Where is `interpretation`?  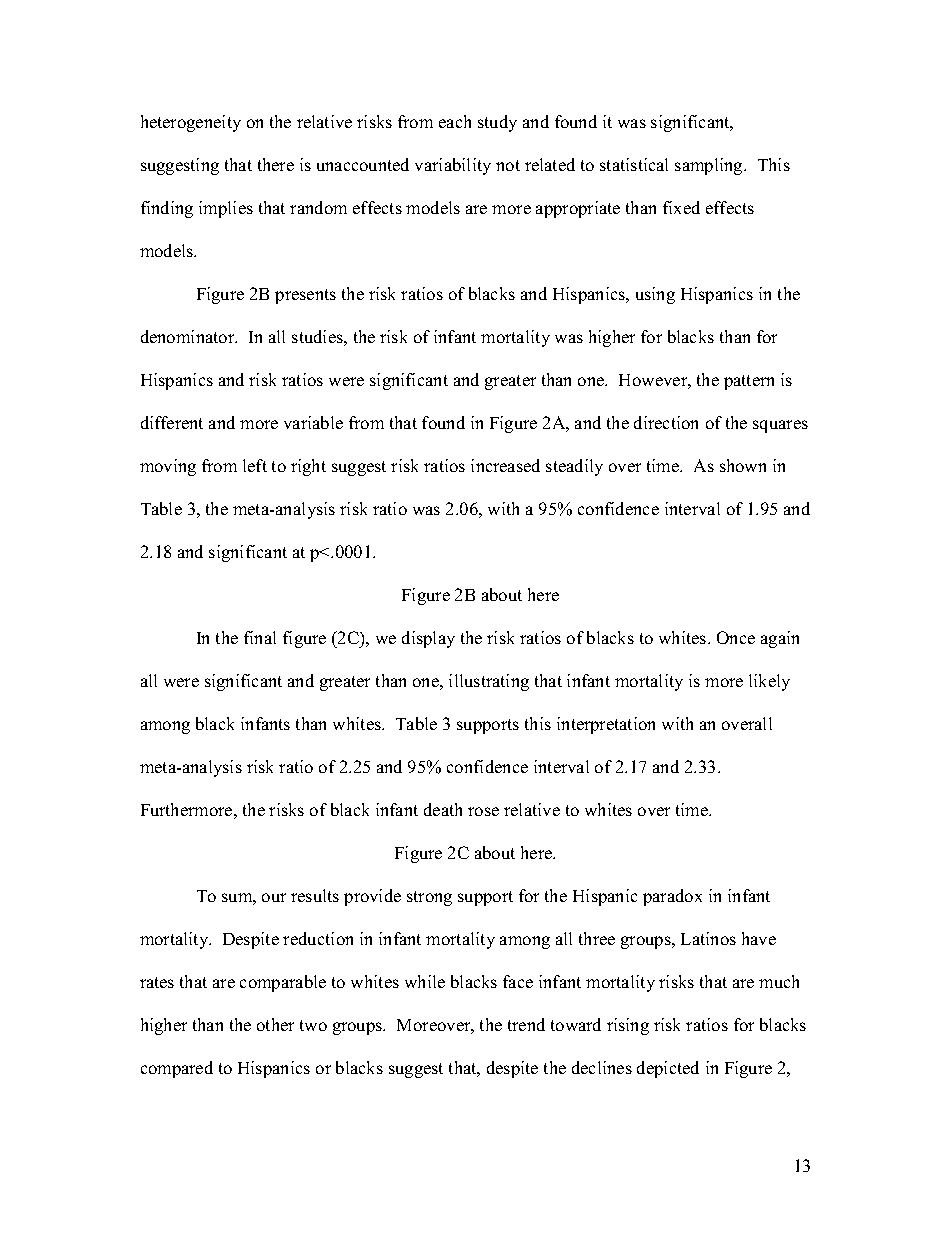 interpretation is located at coordinates (606, 725).
